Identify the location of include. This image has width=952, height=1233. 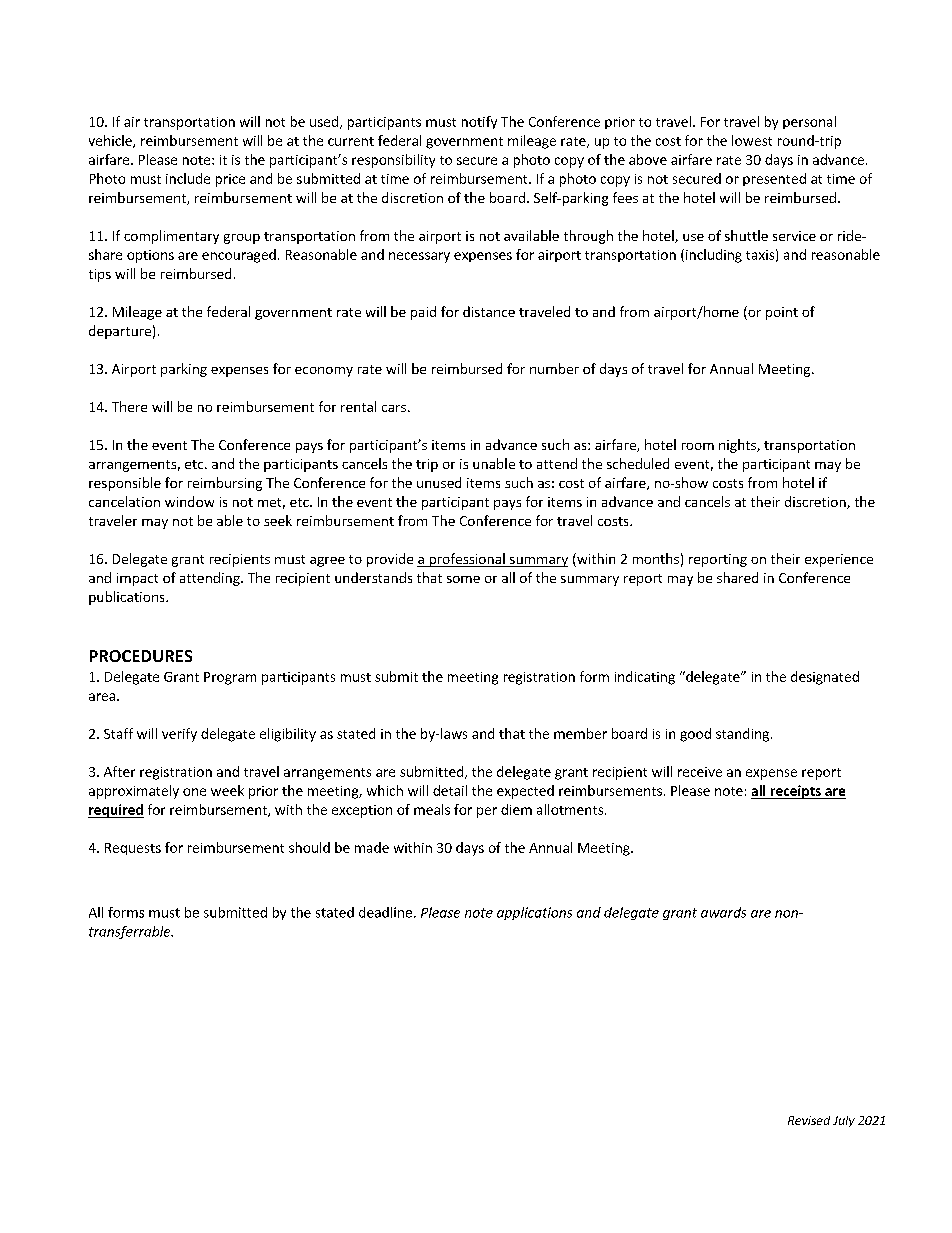
(188, 178).
